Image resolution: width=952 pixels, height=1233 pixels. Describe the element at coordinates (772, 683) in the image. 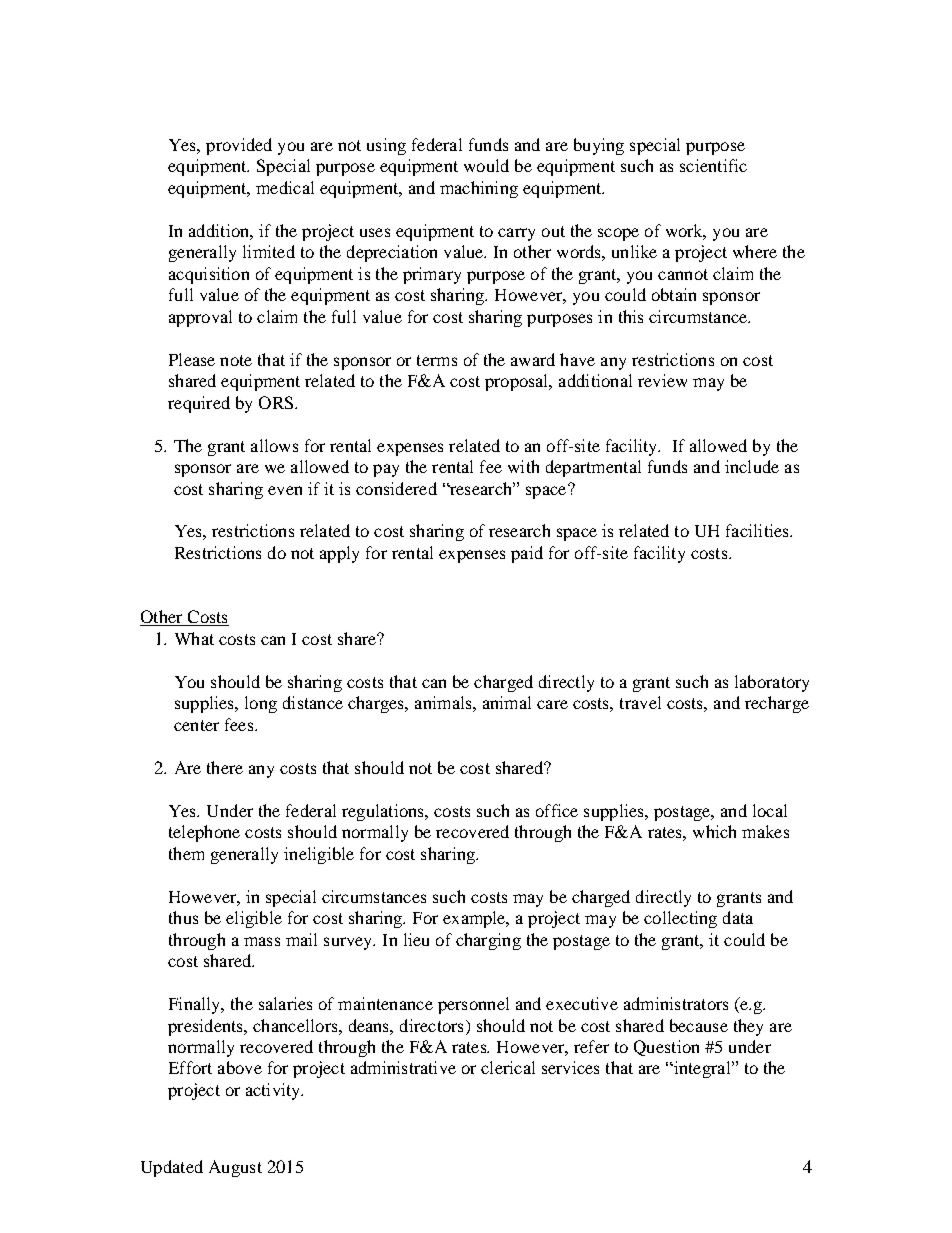

I see `laboratory` at that location.
